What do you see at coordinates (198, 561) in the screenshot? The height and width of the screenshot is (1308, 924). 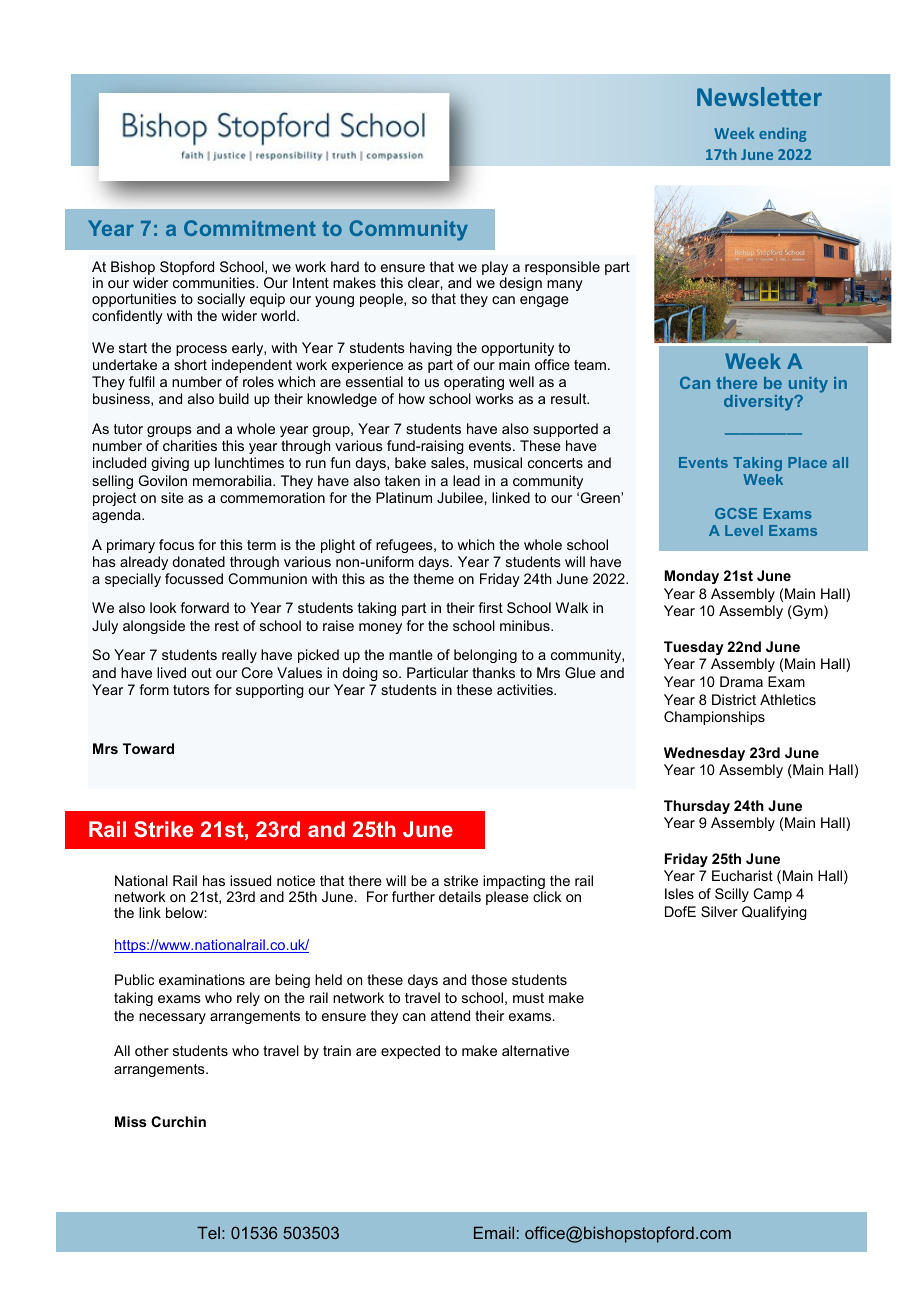 I see `donated` at bounding box center [198, 561].
